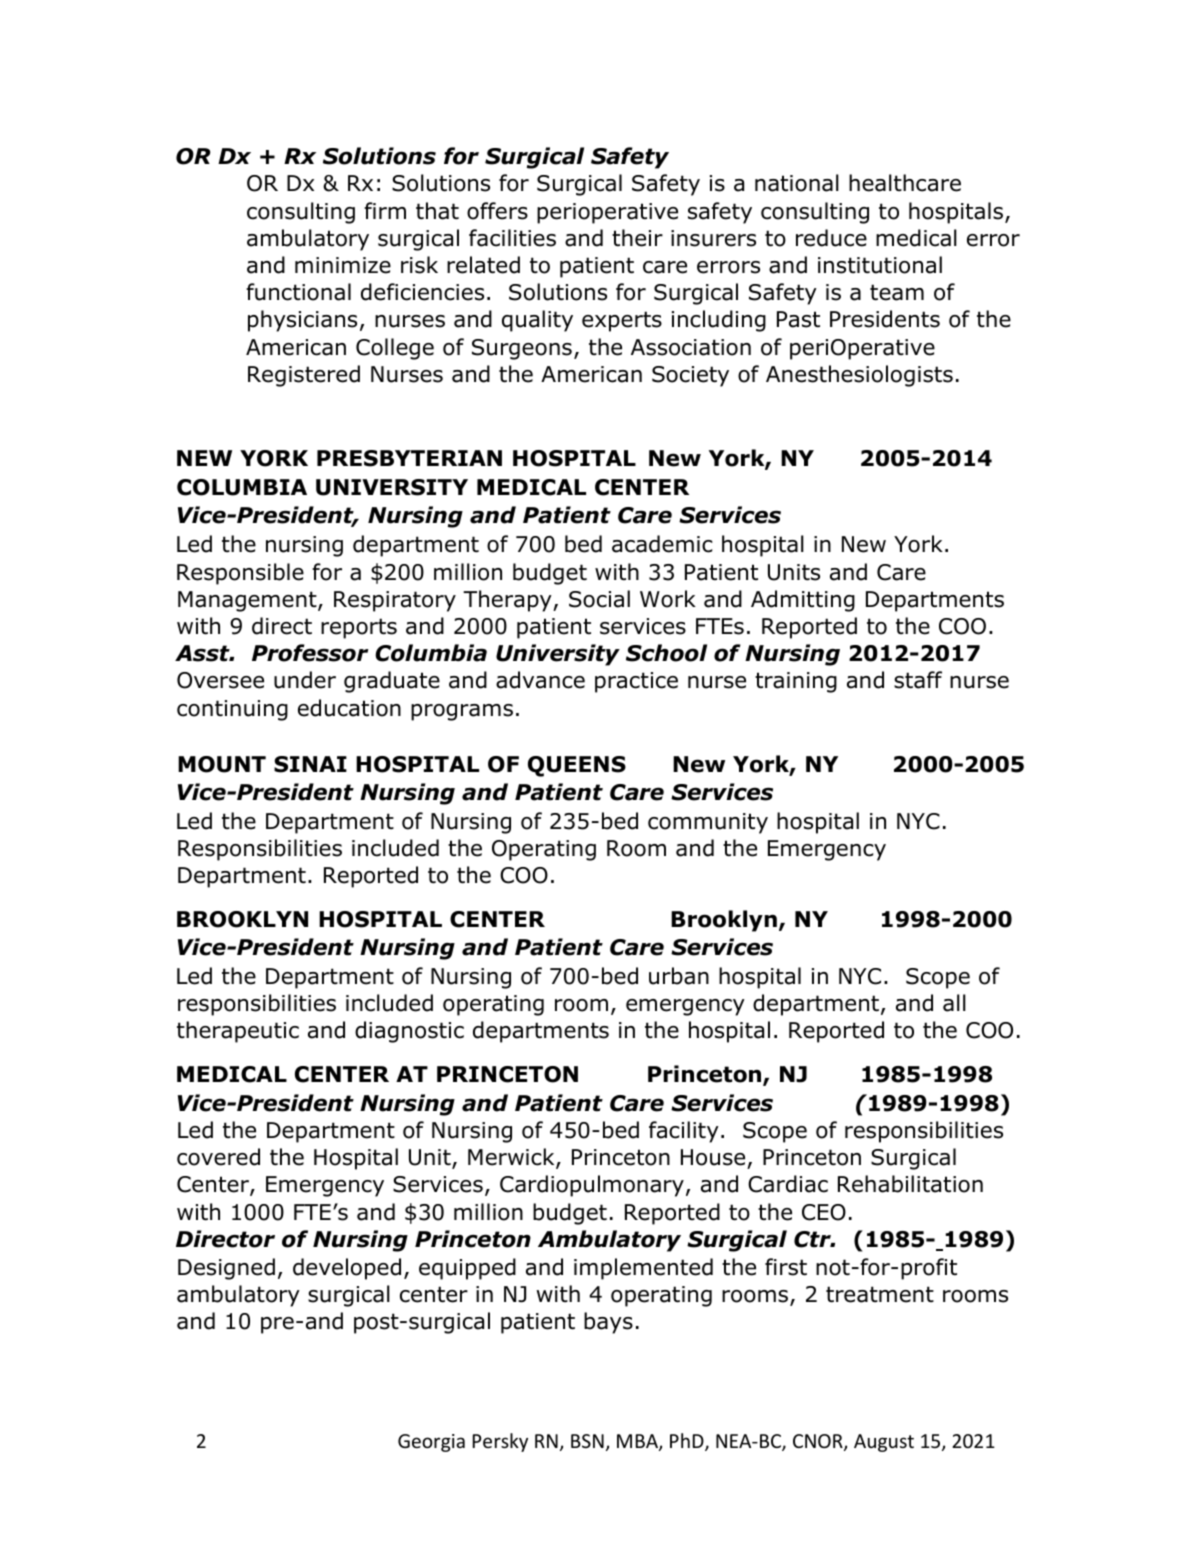 The image size is (1202, 1556). What do you see at coordinates (310, 653) in the image?
I see `Professor` at bounding box center [310, 653].
